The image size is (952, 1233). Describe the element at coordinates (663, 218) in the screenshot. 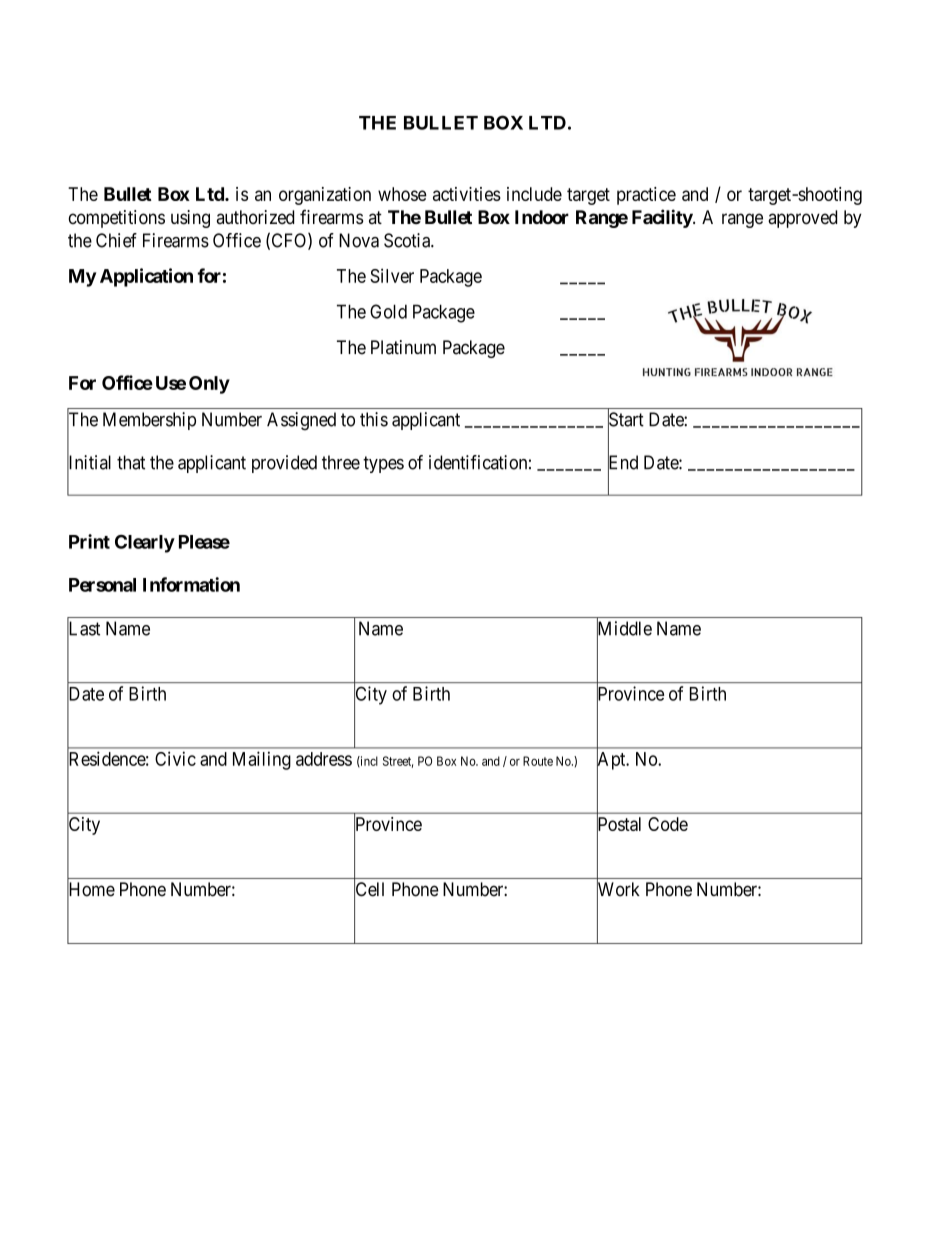

I see `Facility` at that location.
